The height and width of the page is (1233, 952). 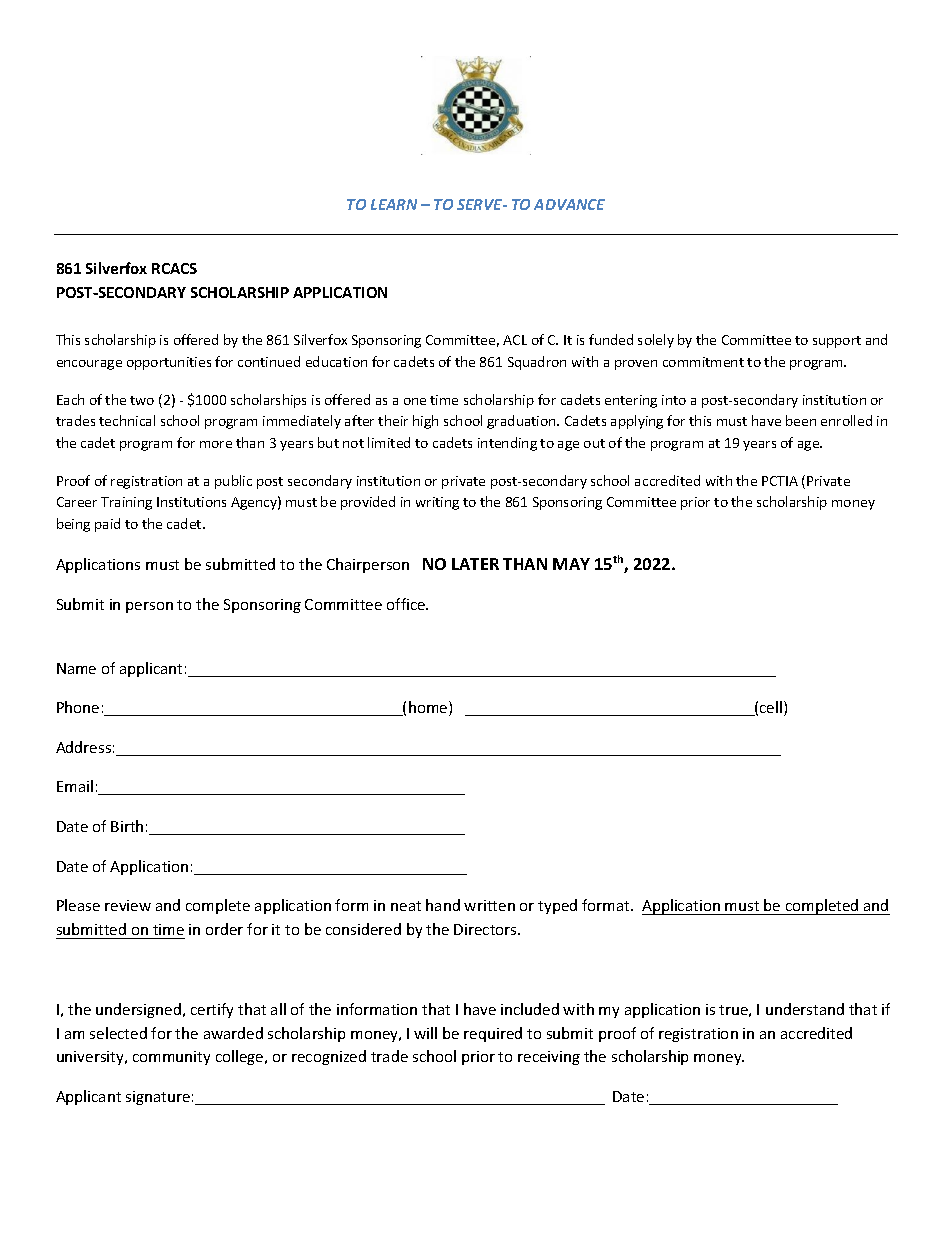 I want to click on typed, so click(x=557, y=906).
